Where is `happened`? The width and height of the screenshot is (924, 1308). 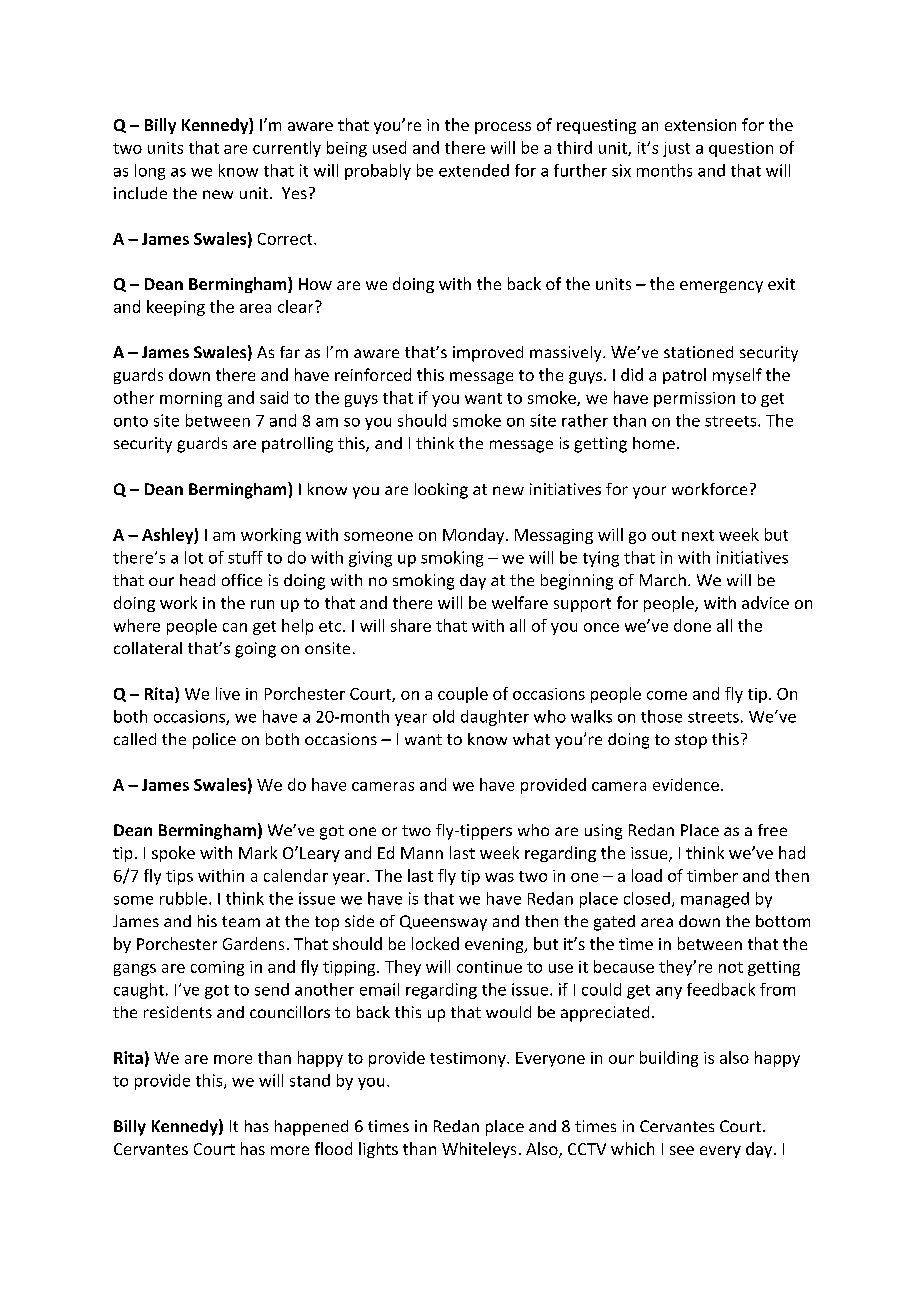
happened is located at coordinates (311, 1128).
